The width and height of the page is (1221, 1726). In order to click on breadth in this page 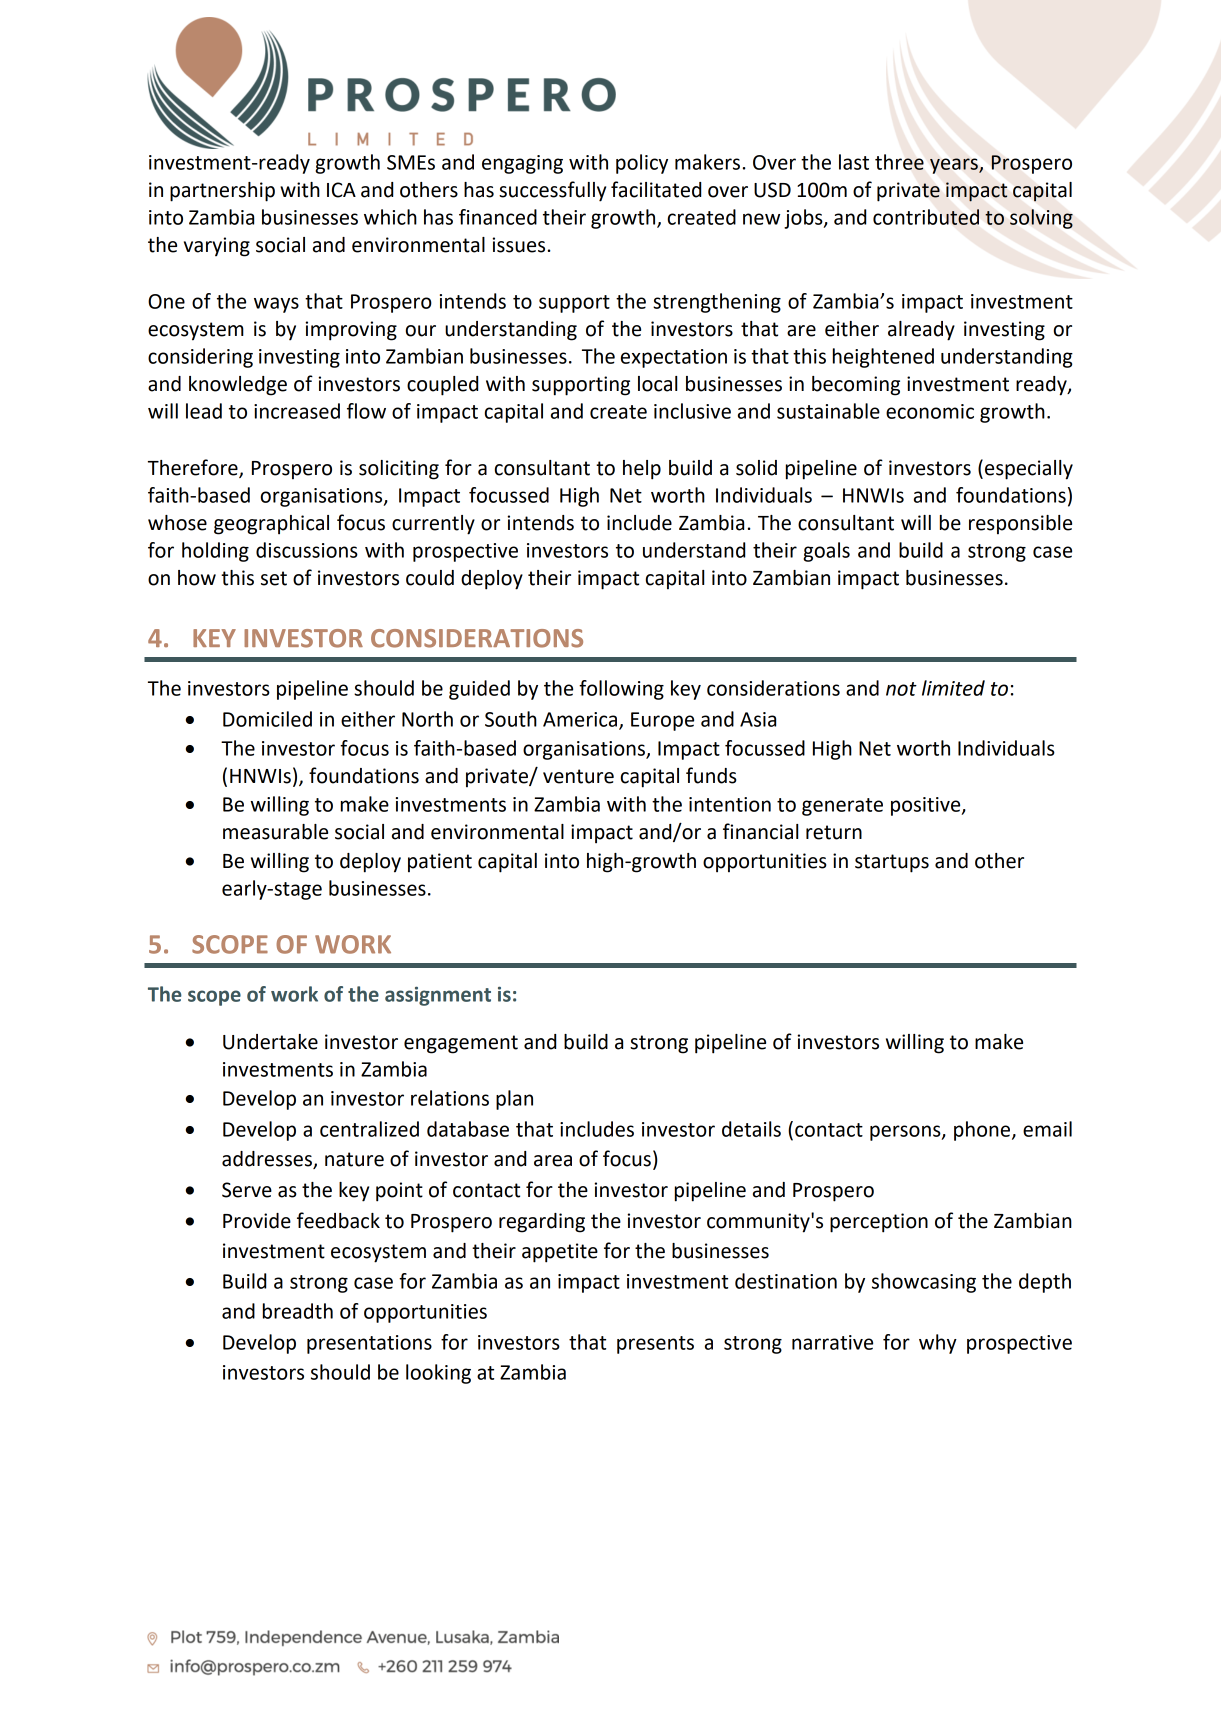, I will do `click(298, 1311)`.
